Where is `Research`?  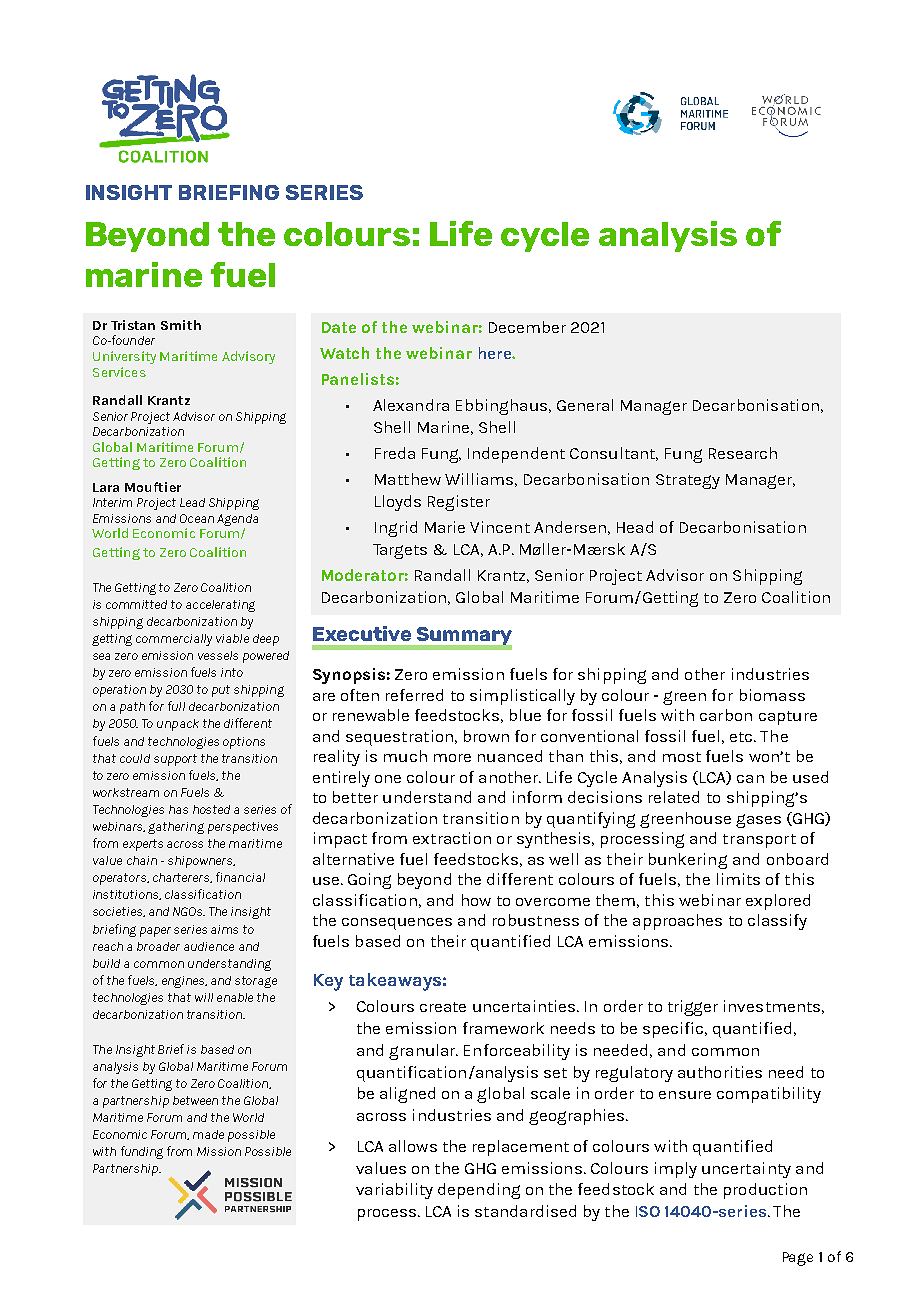 Research is located at coordinates (743, 453).
